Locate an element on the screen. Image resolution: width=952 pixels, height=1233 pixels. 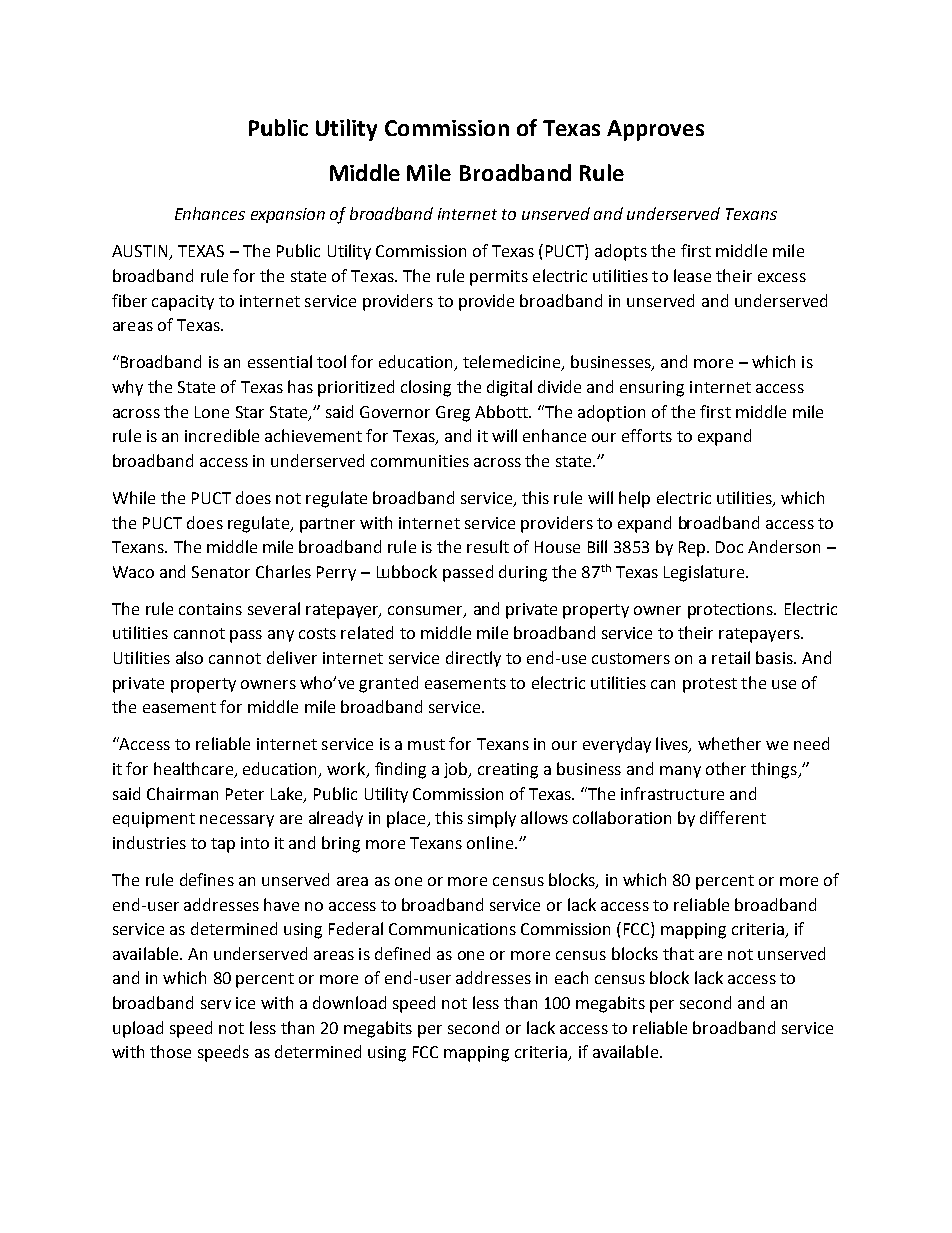
incredible is located at coordinates (222, 435).
